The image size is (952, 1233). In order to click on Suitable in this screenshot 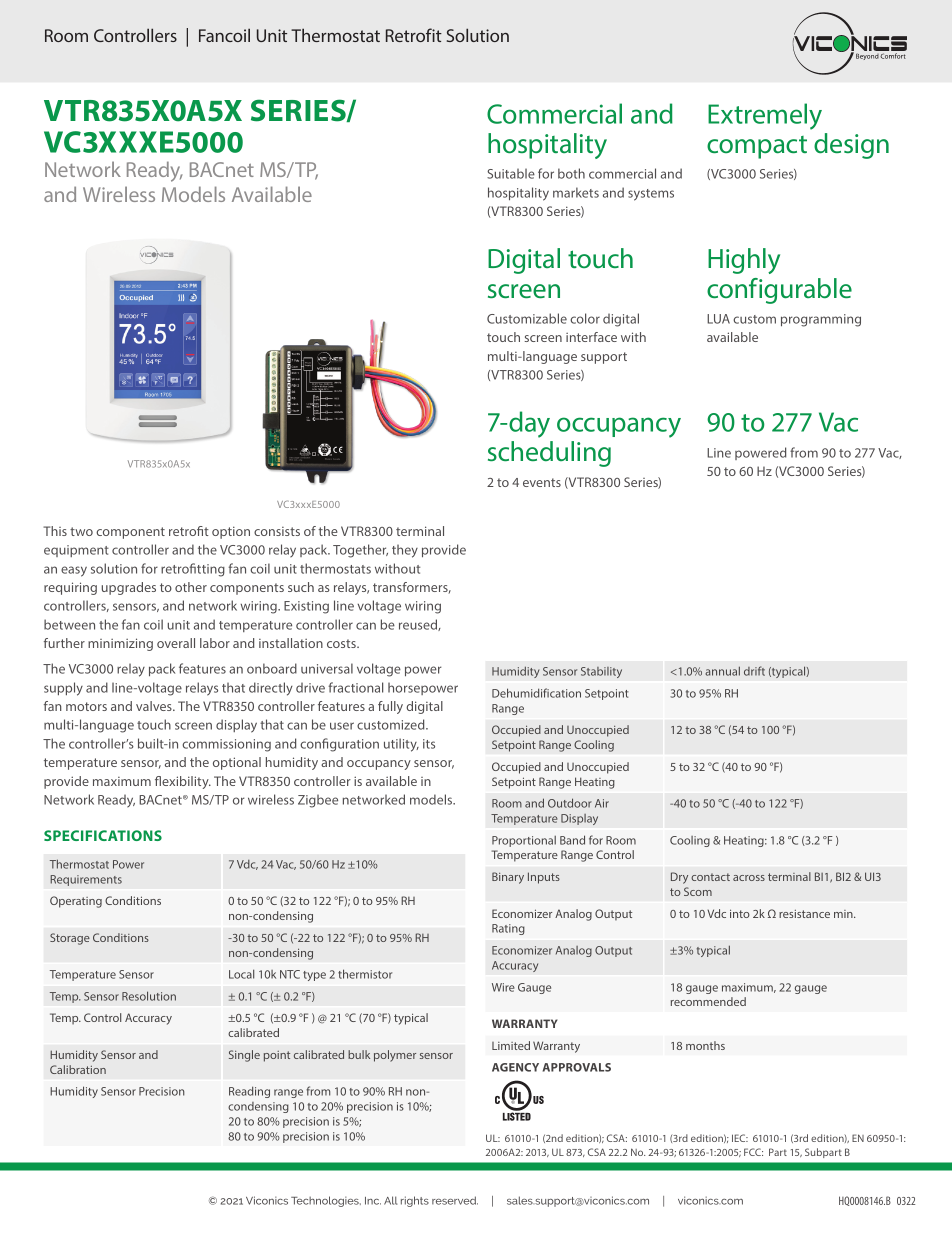, I will do `click(511, 173)`.
